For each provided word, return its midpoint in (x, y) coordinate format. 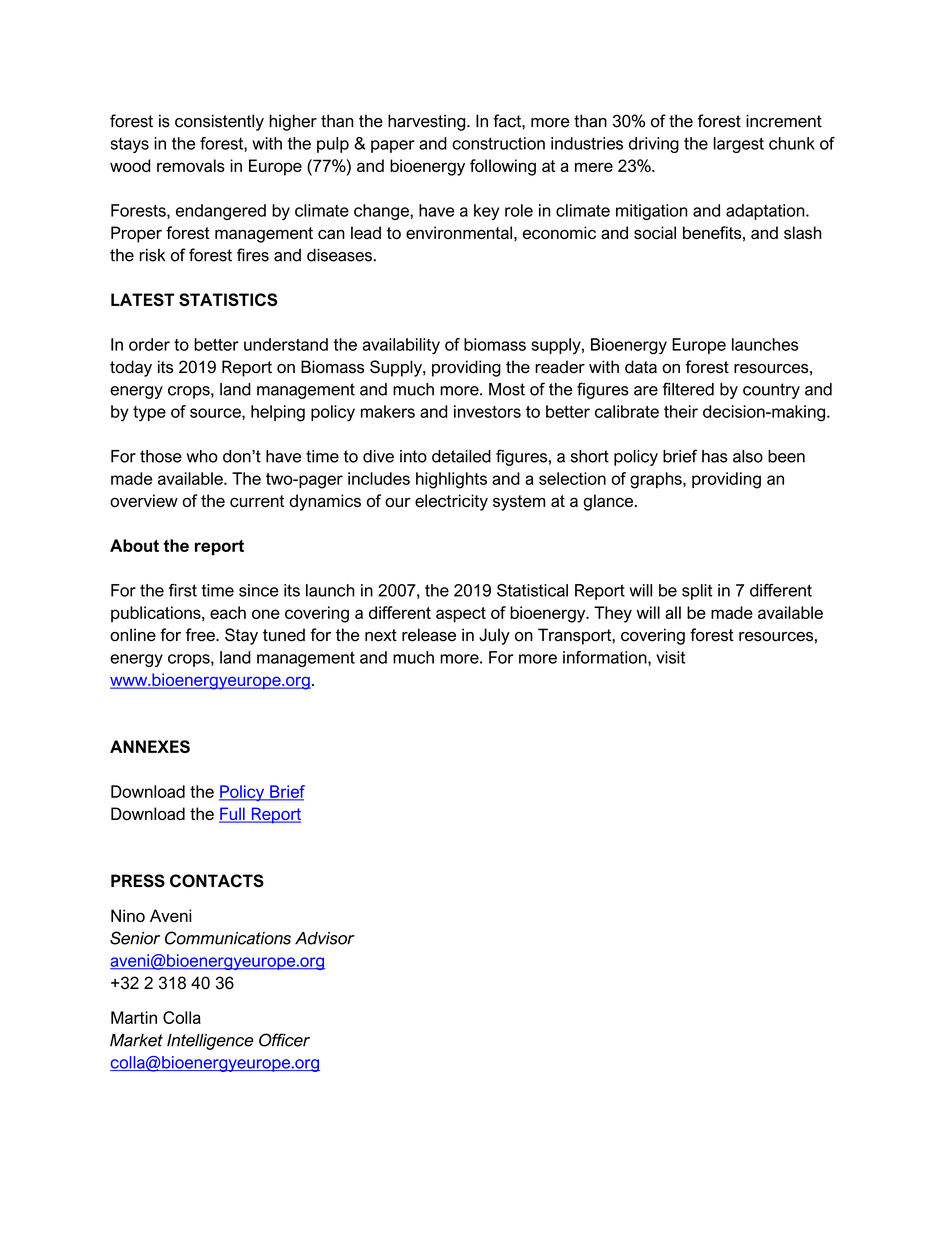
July (494, 636)
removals (191, 165)
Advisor (325, 938)
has (715, 456)
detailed (461, 456)
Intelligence (210, 1042)
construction (498, 143)
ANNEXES (150, 746)
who (202, 456)
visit (670, 657)
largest (739, 145)
